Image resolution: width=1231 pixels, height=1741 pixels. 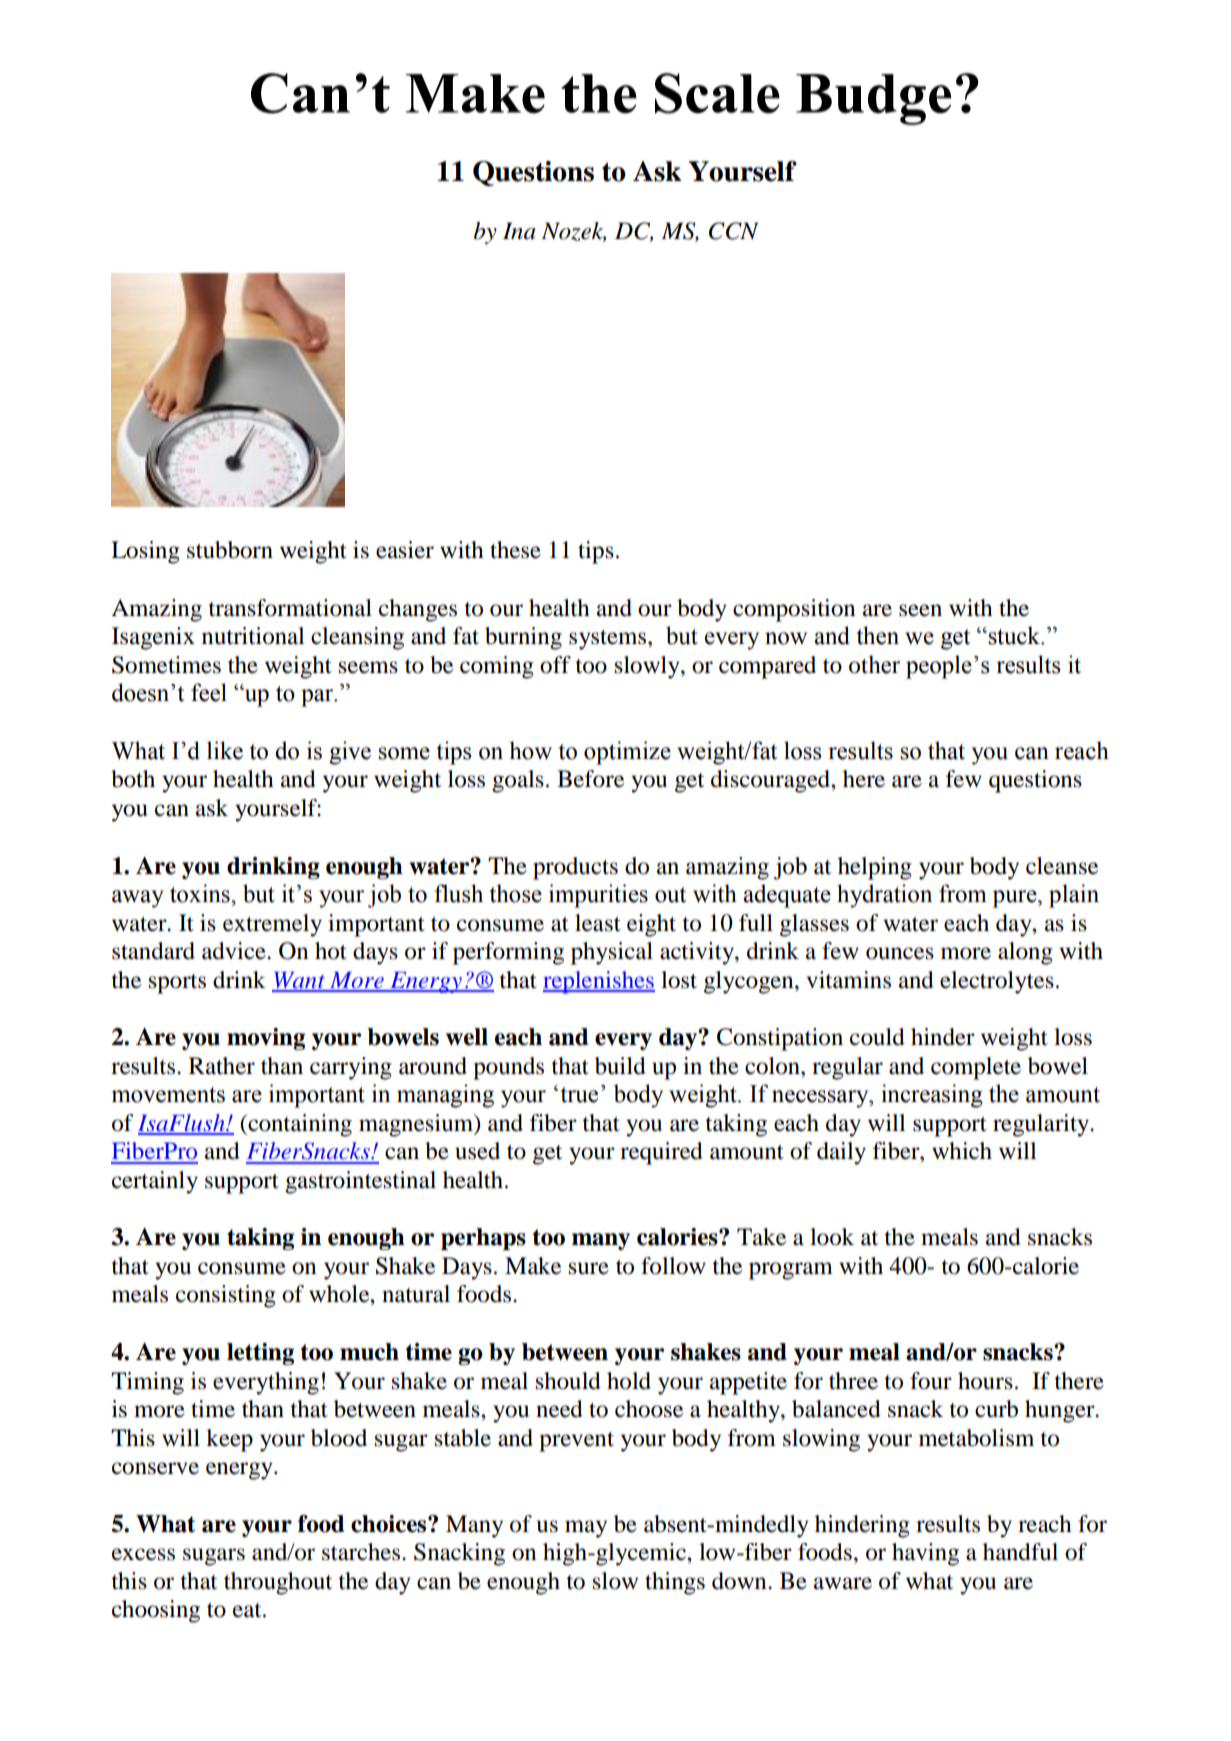 I want to click on having, so click(x=925, y=1554).
